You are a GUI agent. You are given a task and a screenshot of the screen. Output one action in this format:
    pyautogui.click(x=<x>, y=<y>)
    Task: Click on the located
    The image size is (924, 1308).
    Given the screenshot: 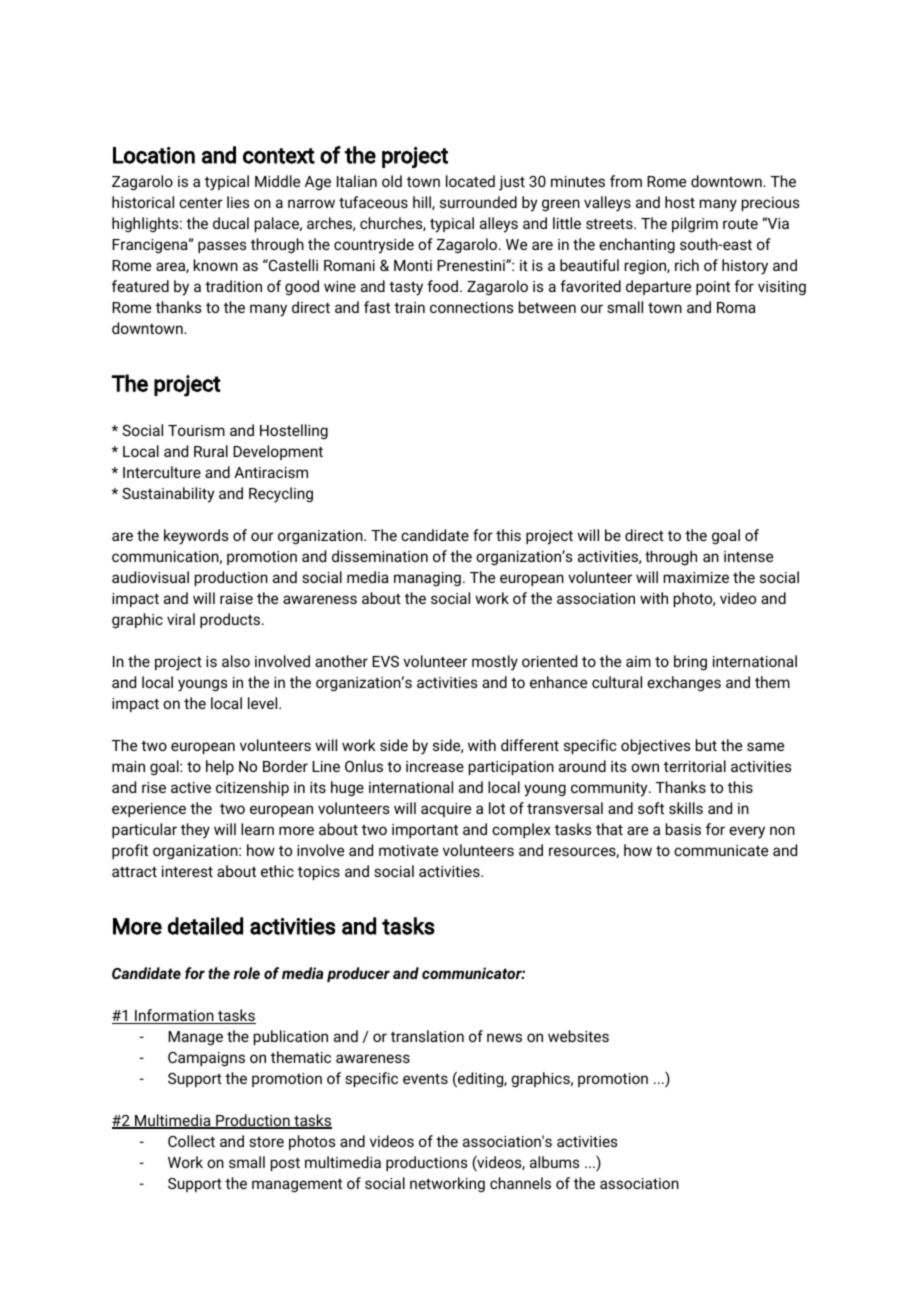 What is the action you would take?
    pyautogui.click(x=470, y=181)
